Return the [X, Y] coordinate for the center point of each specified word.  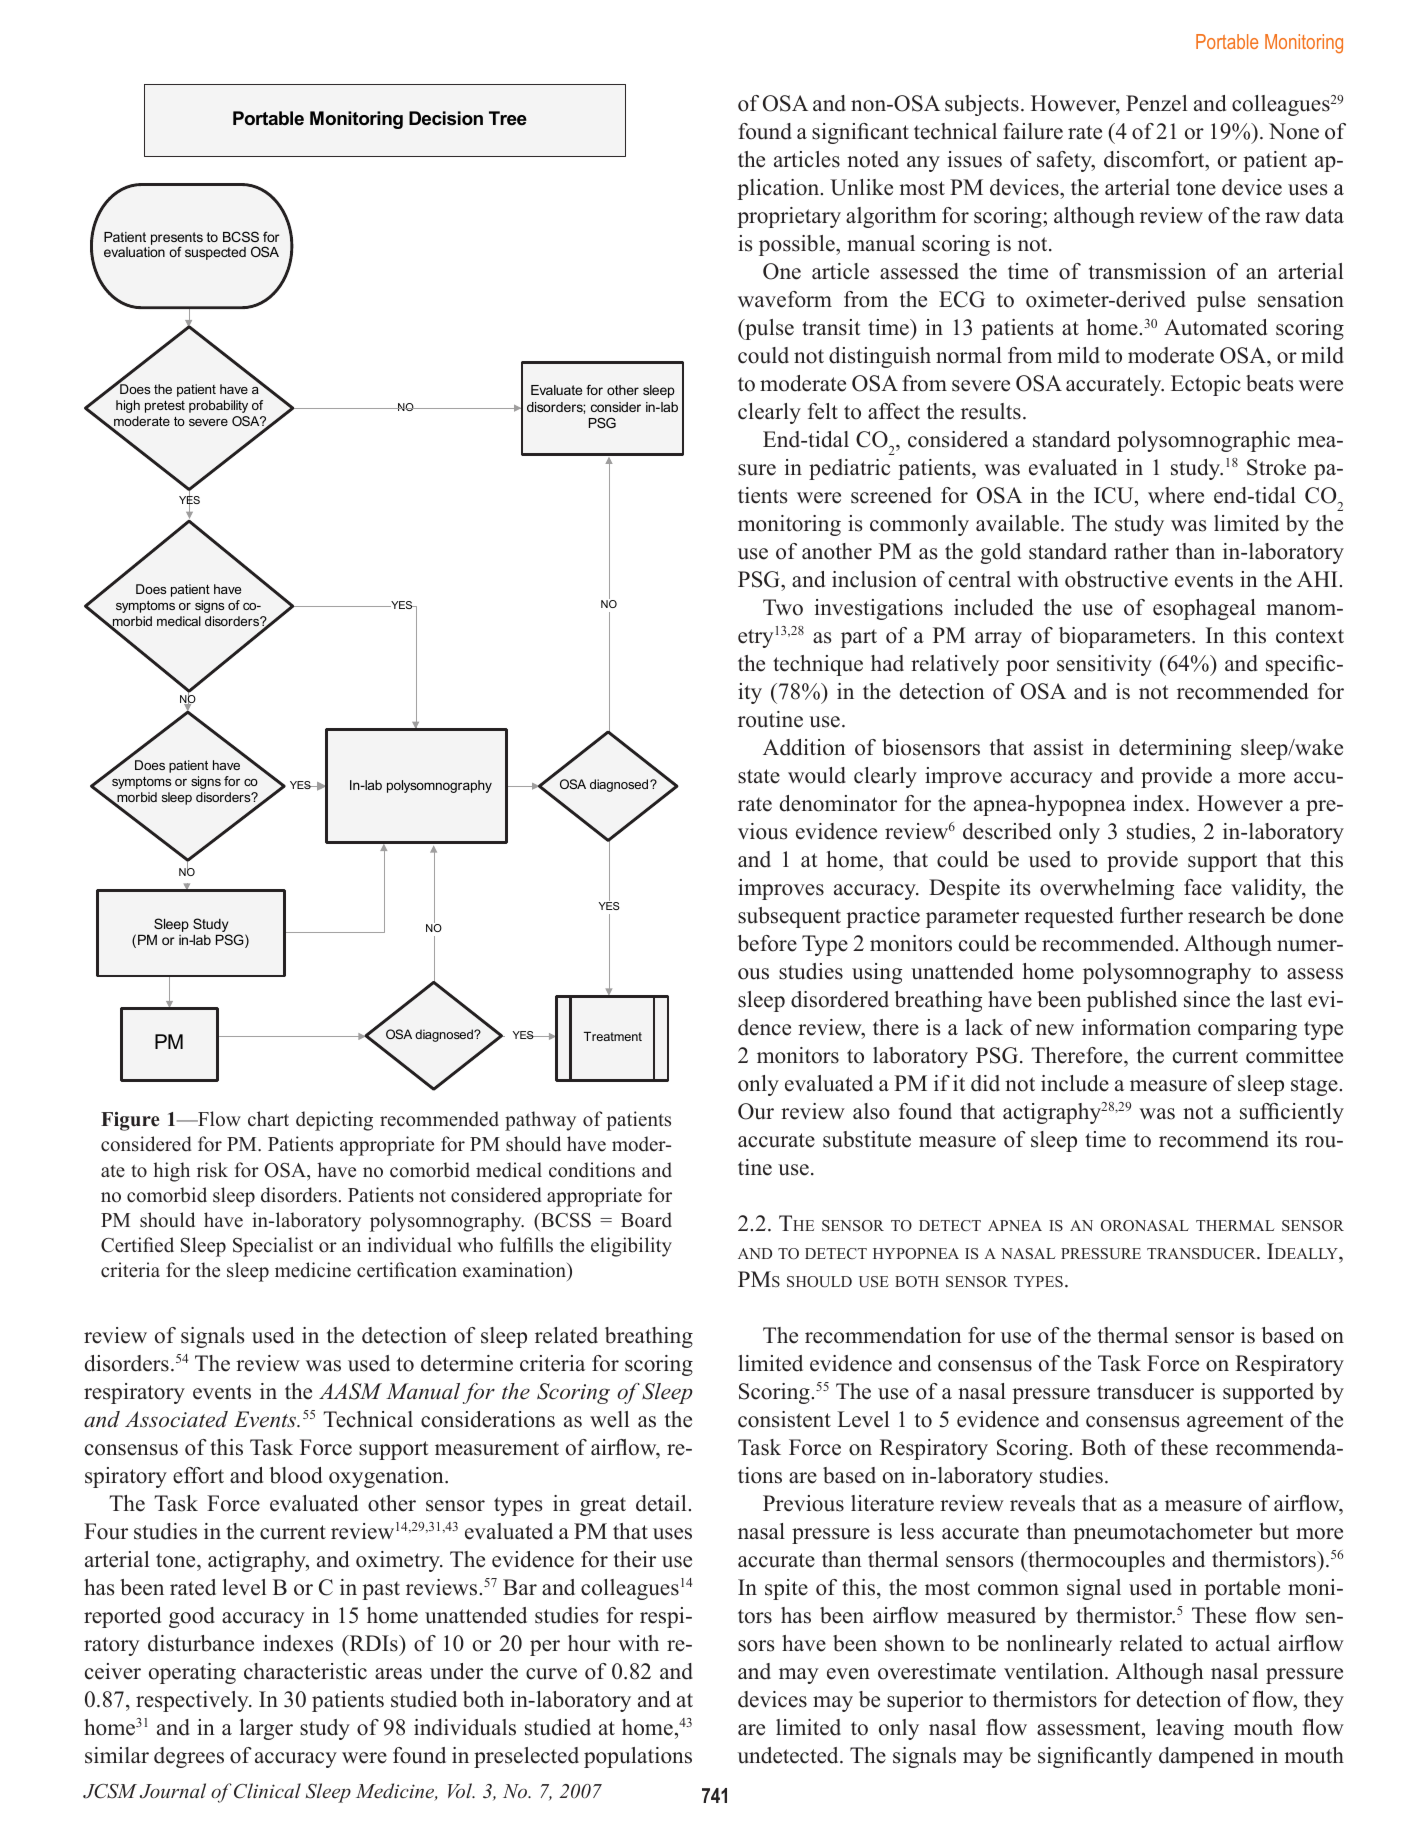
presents [175, 240]
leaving [1190, 1729]
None [1294, 131]
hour [589, 1643]
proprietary [789, 217]
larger [266, 1729]
